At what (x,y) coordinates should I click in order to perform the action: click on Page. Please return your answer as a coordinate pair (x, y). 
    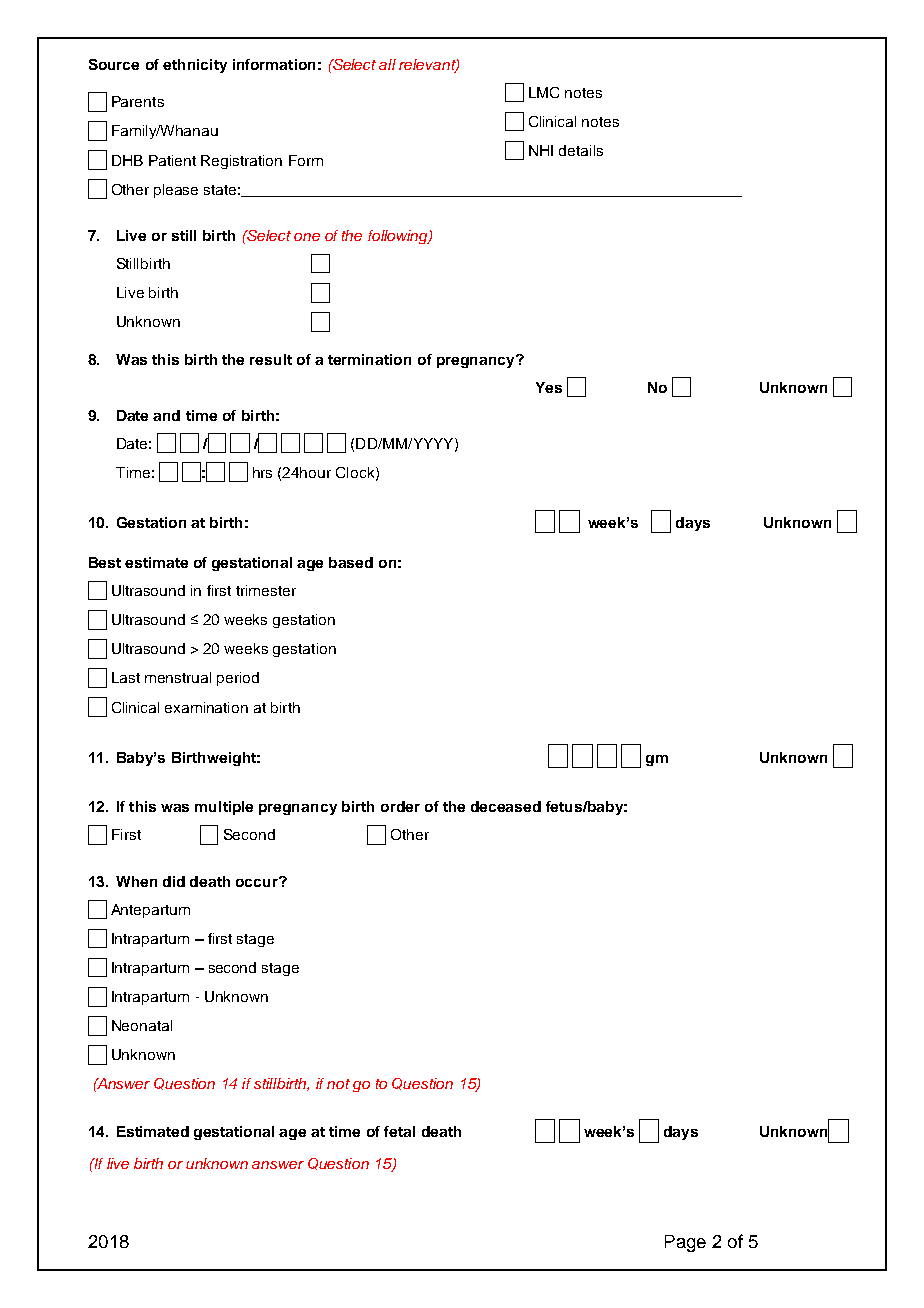
    Looking at the image, I should click on (685, 1243).
